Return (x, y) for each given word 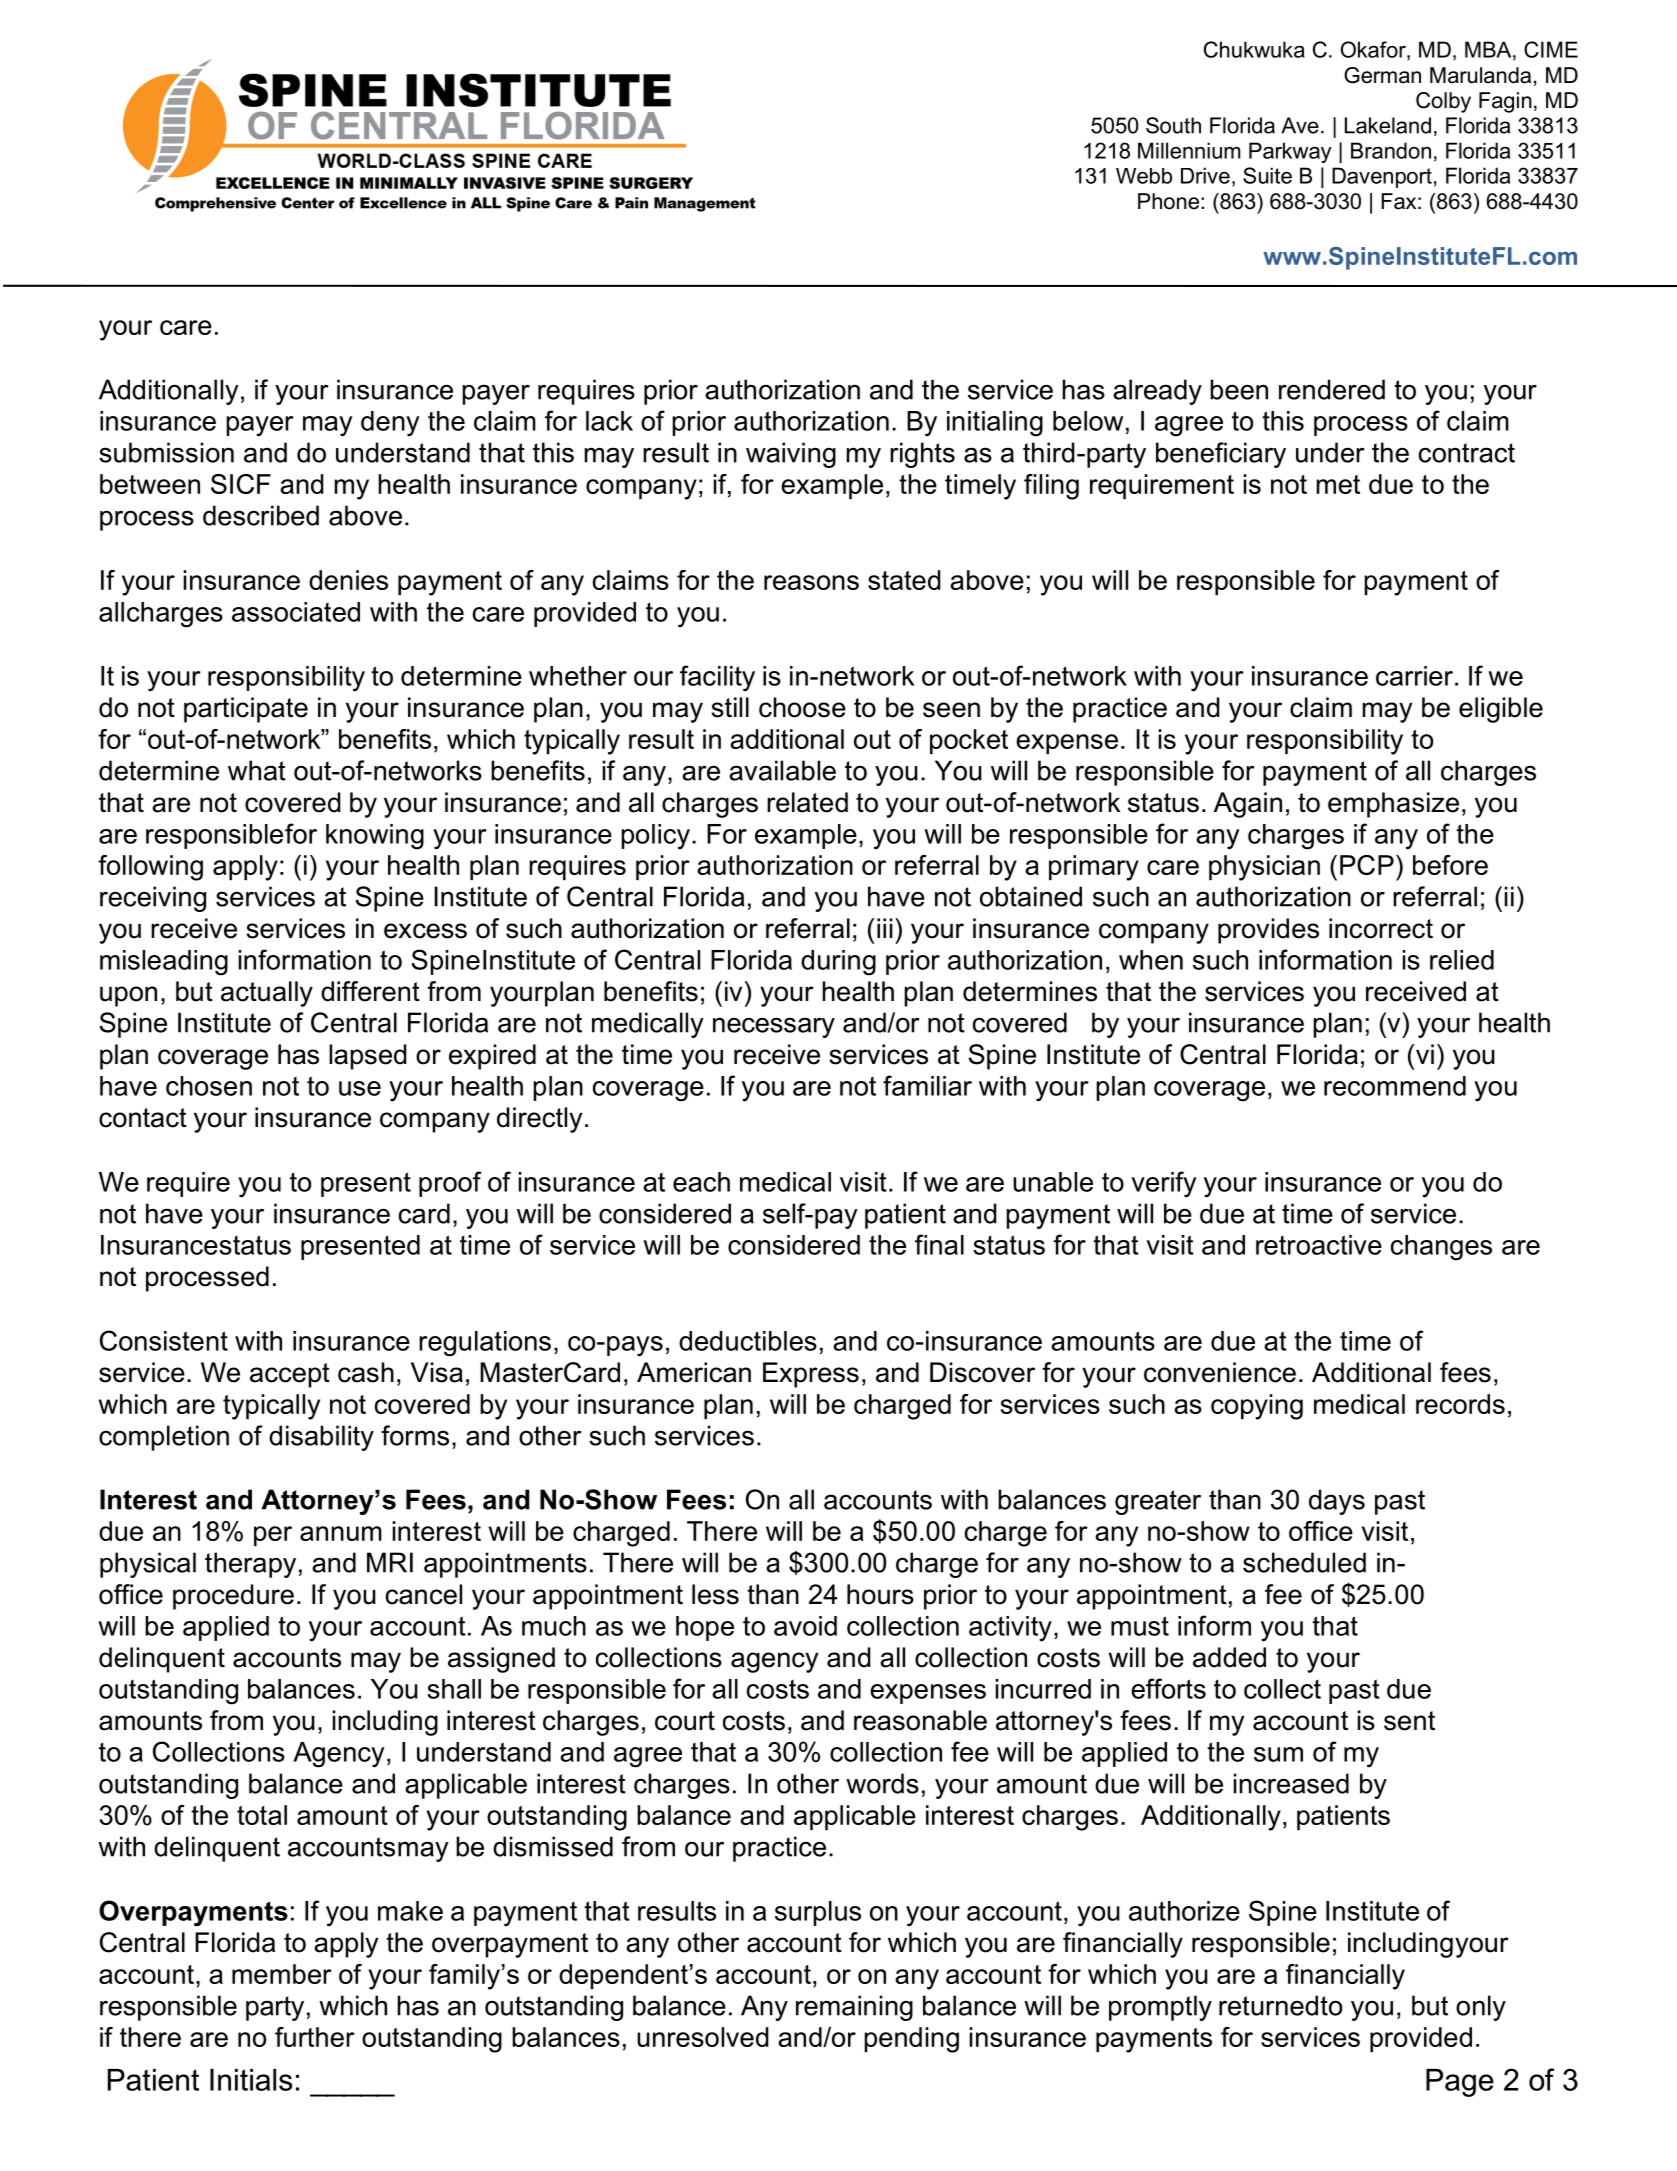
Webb (1144, 176)
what (257, 770)
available (782, 770)
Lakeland (1388, 125)
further (315, 2037)
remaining (854, 2008)
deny (390, 424)
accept (290, 1375)
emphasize (1393, 805)
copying (1257, 1407)
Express (811, 1375)
